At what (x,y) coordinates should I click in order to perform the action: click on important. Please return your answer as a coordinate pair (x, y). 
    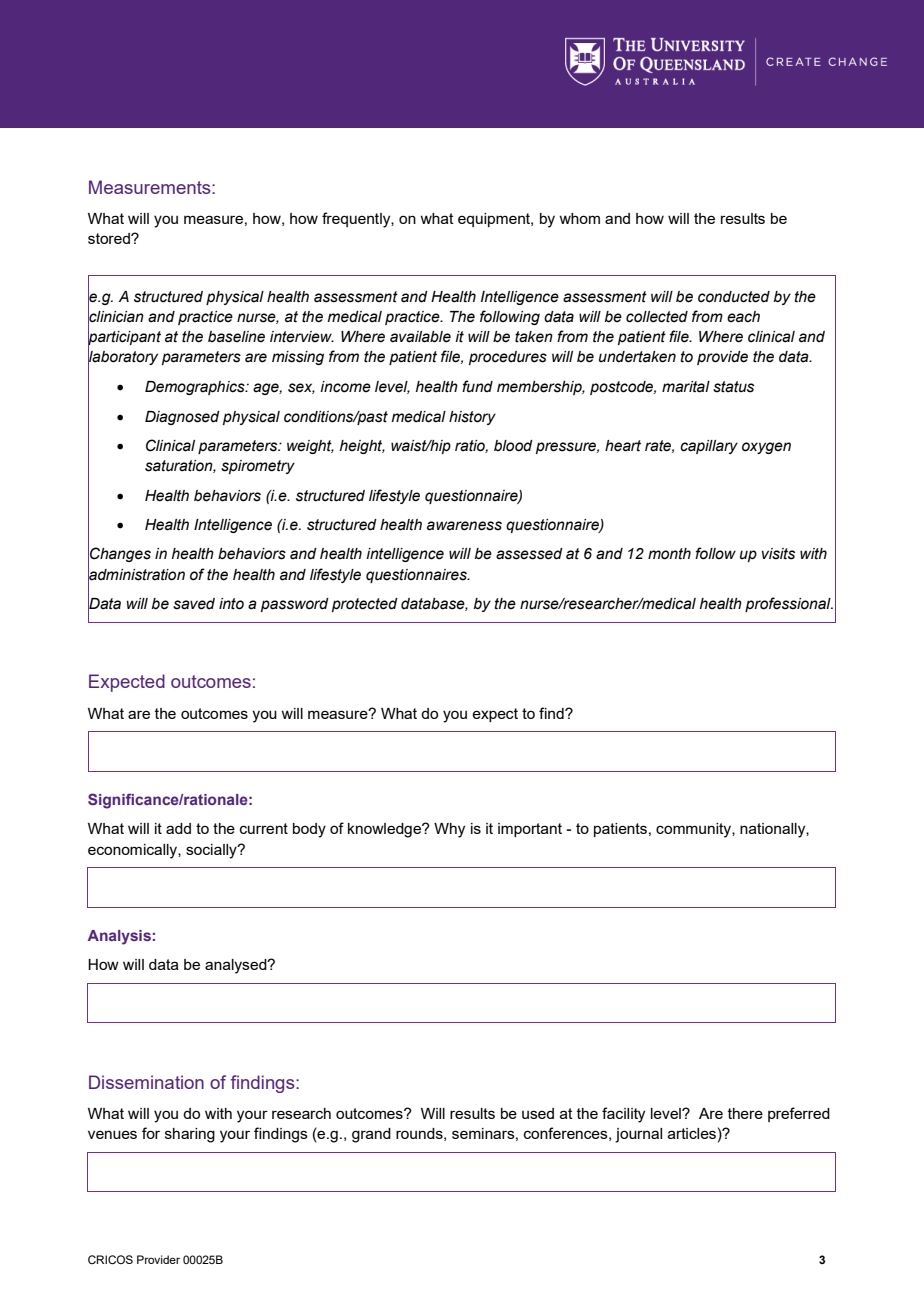
    Looking at the image, I should click on (530, 830).
